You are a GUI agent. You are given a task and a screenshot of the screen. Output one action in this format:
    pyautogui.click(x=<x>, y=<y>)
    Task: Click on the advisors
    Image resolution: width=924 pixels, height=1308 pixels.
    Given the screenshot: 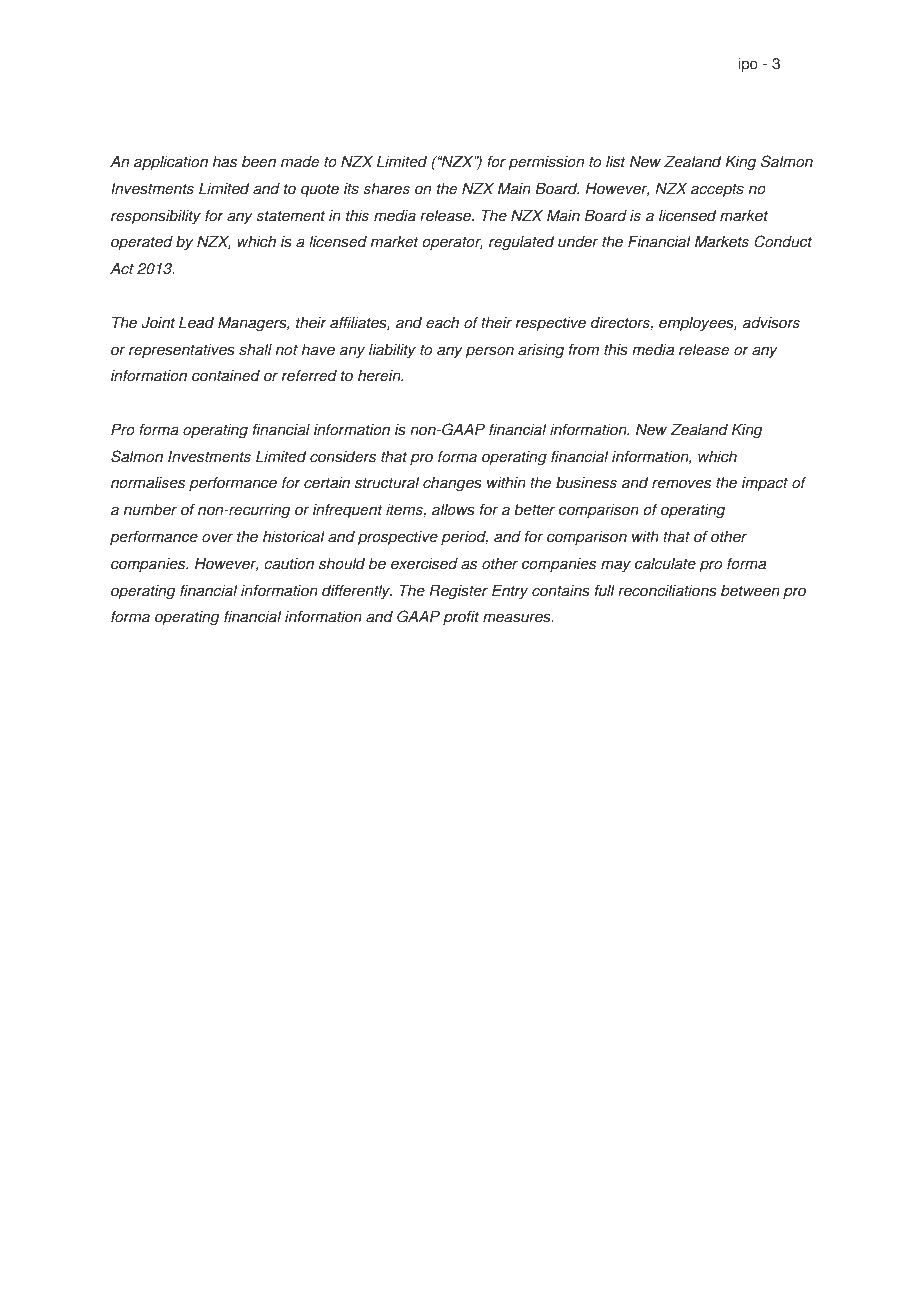 What is the action you would take?
    pyautogui.click(x=771, y=322)
